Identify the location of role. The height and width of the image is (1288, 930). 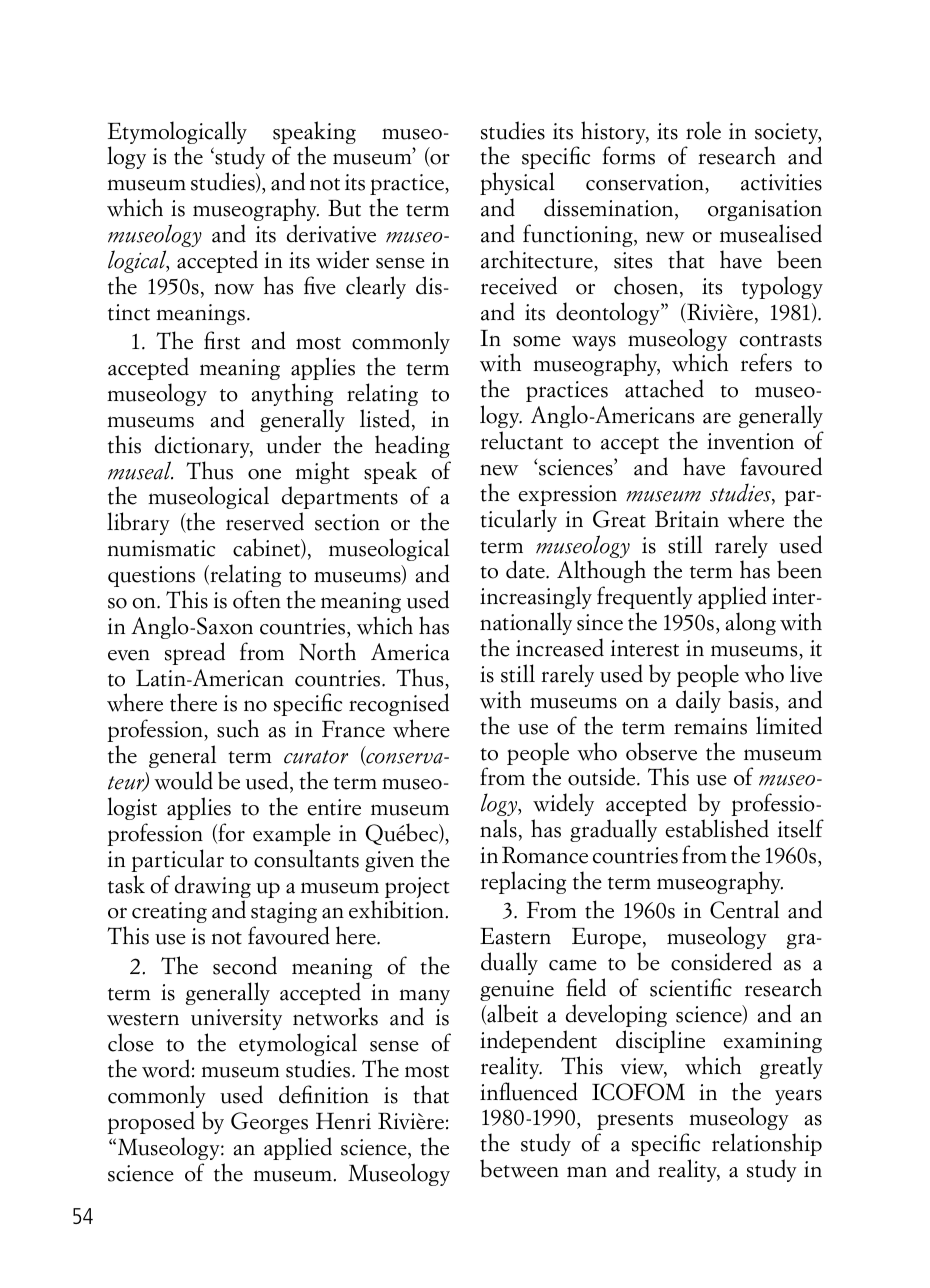
(703, 130).
